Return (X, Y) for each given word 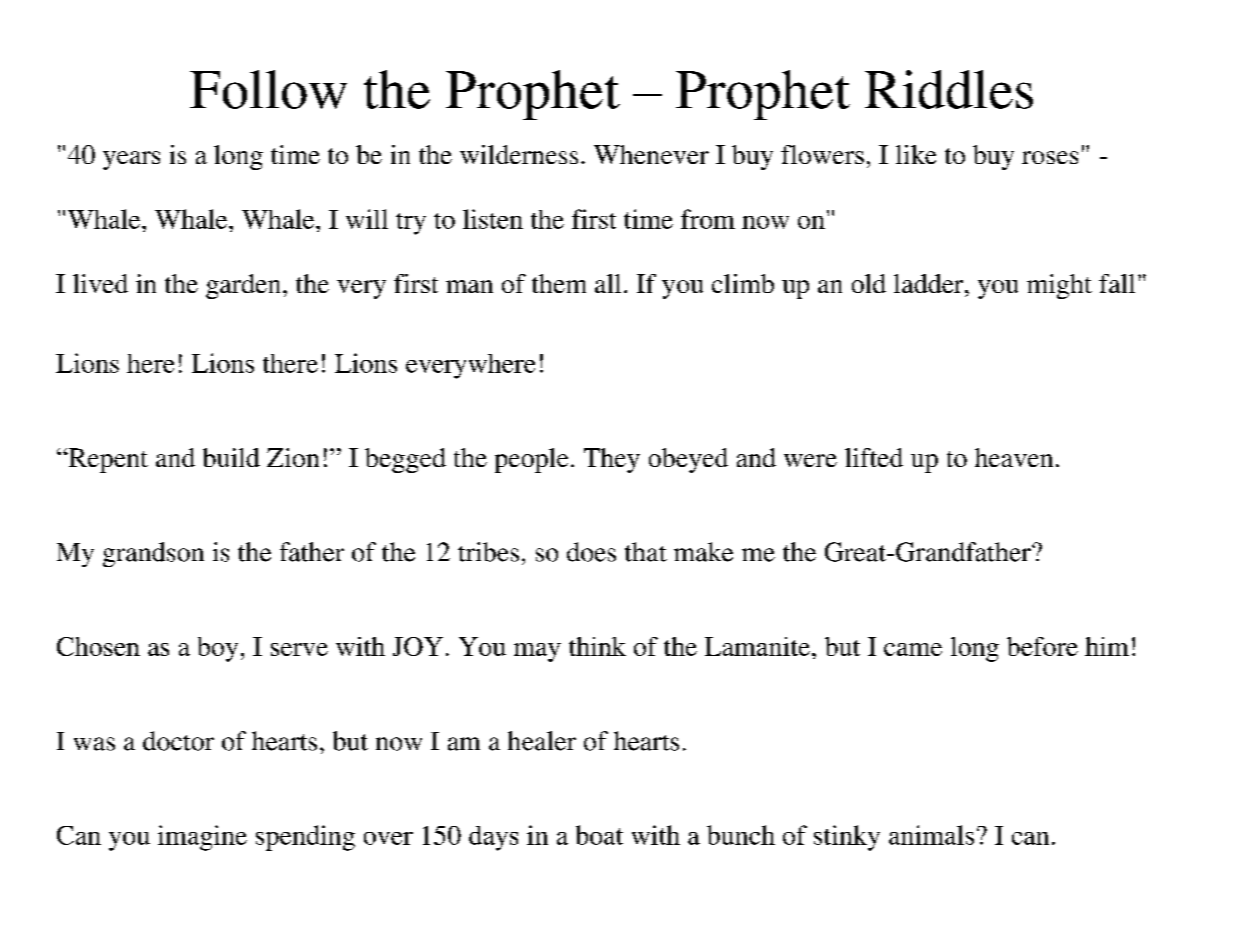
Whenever (651, 154)
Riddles (949, 89)
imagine (202, 838)
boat (599, 835)
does (591, 552)
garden (245, 286)
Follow (268, 89)
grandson (153, 554)
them (559, 283)
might (1059, 286)
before (1042, 646)
